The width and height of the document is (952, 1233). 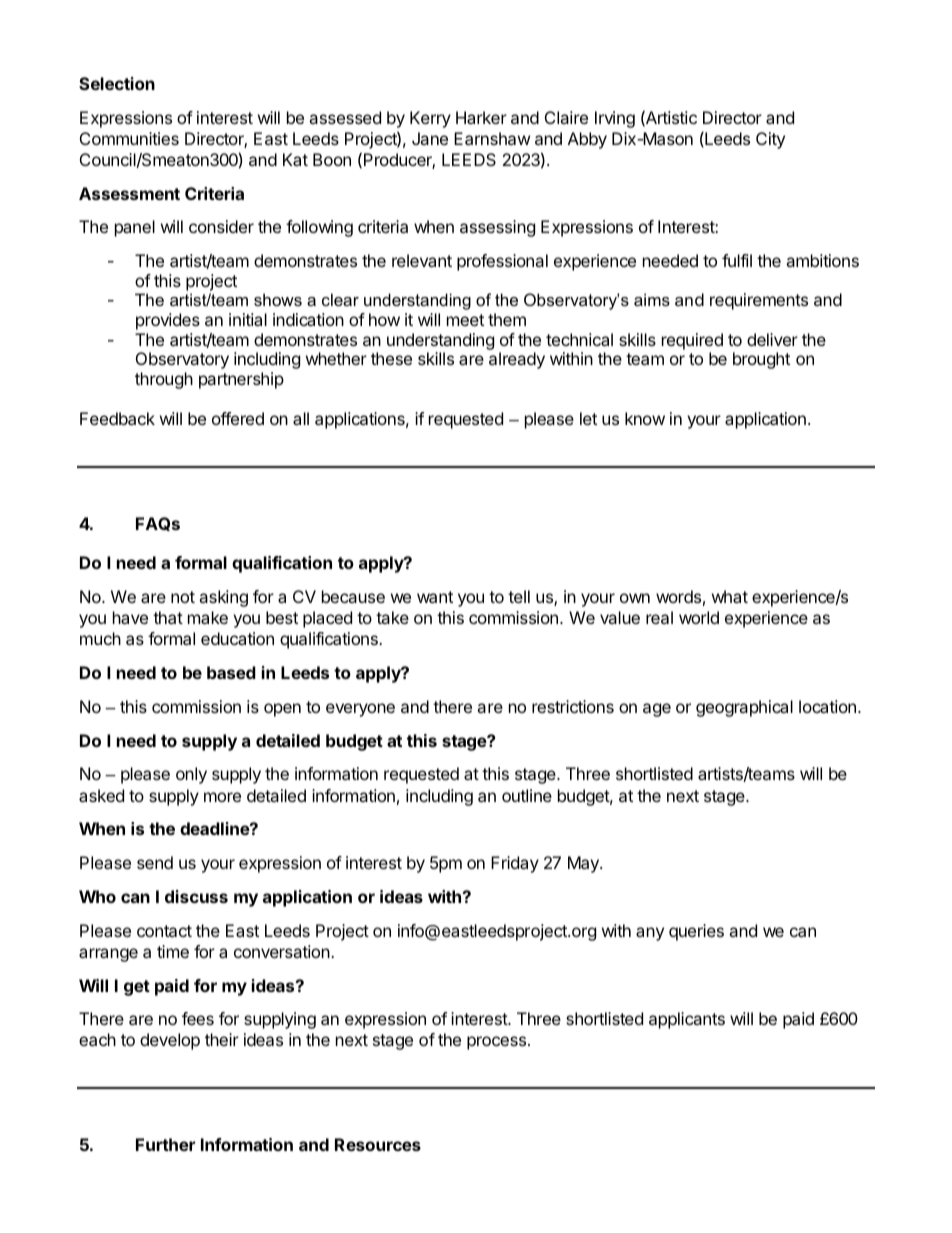 I want to click on outline, so click(x=527, y=795).
